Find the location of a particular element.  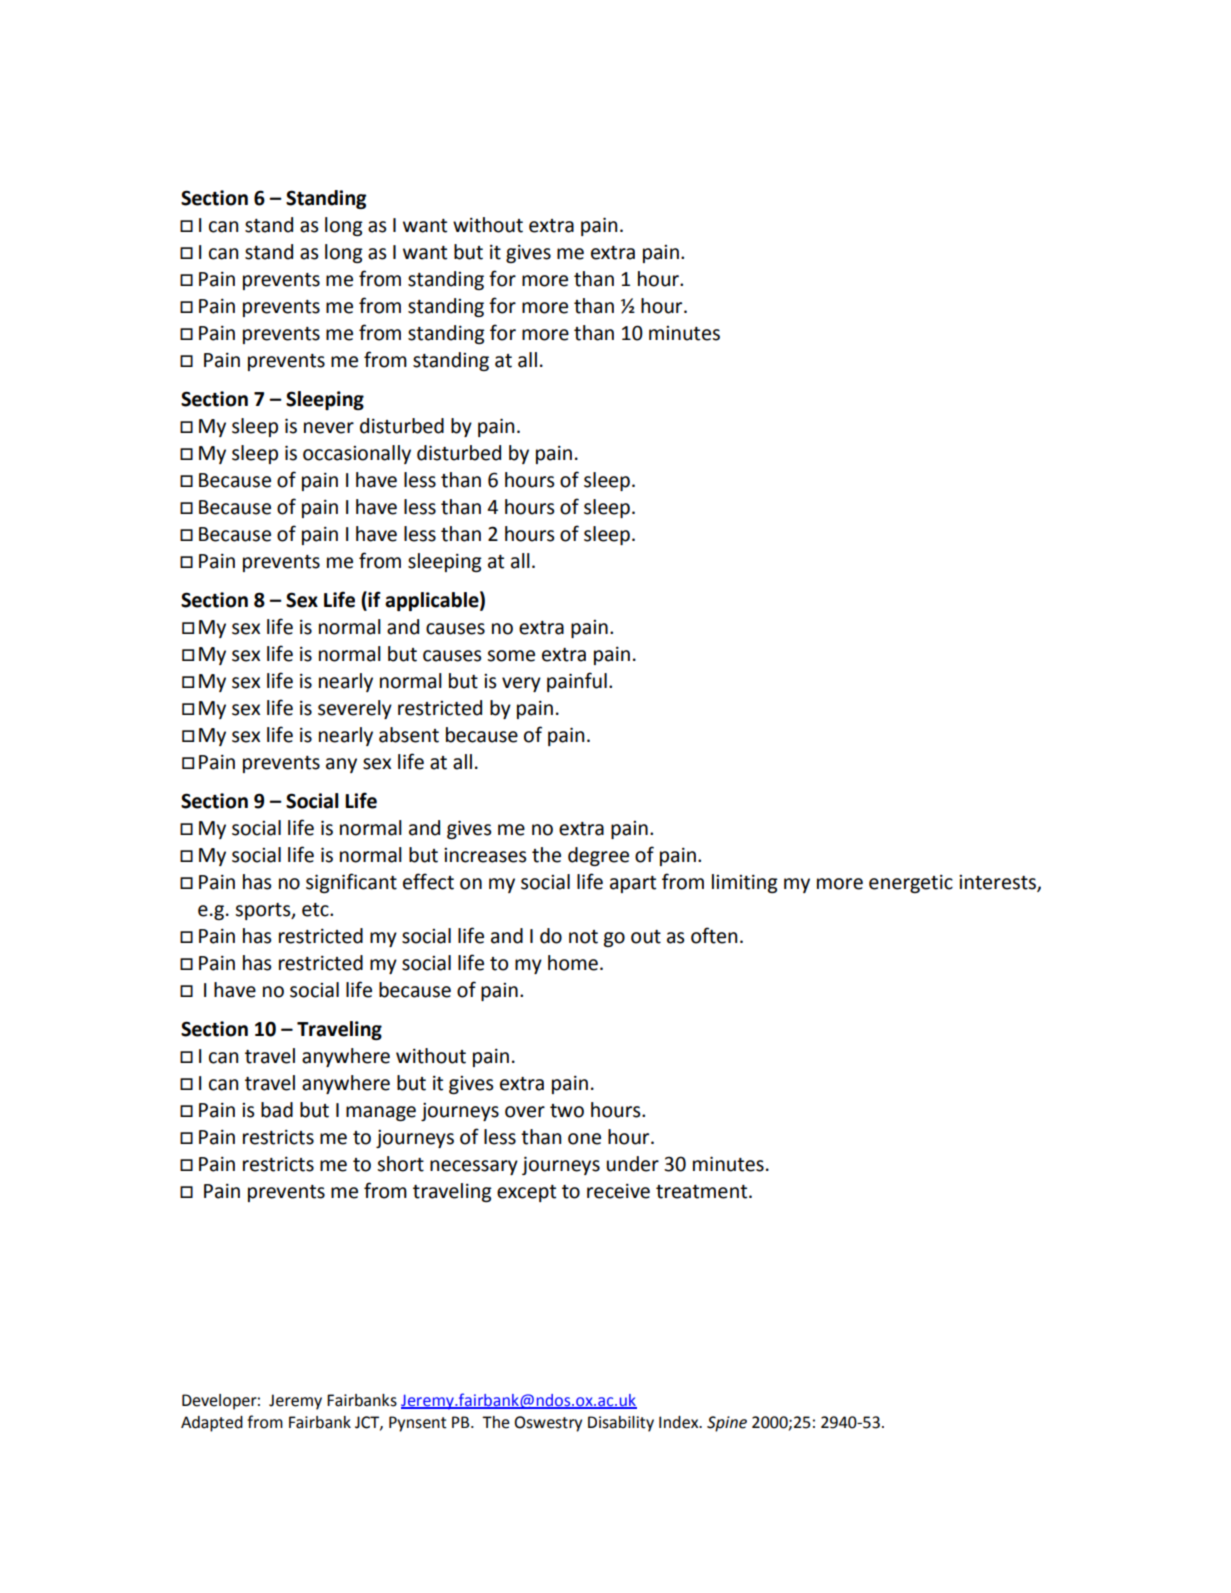

bad is located at coordinates (277, 1110).
